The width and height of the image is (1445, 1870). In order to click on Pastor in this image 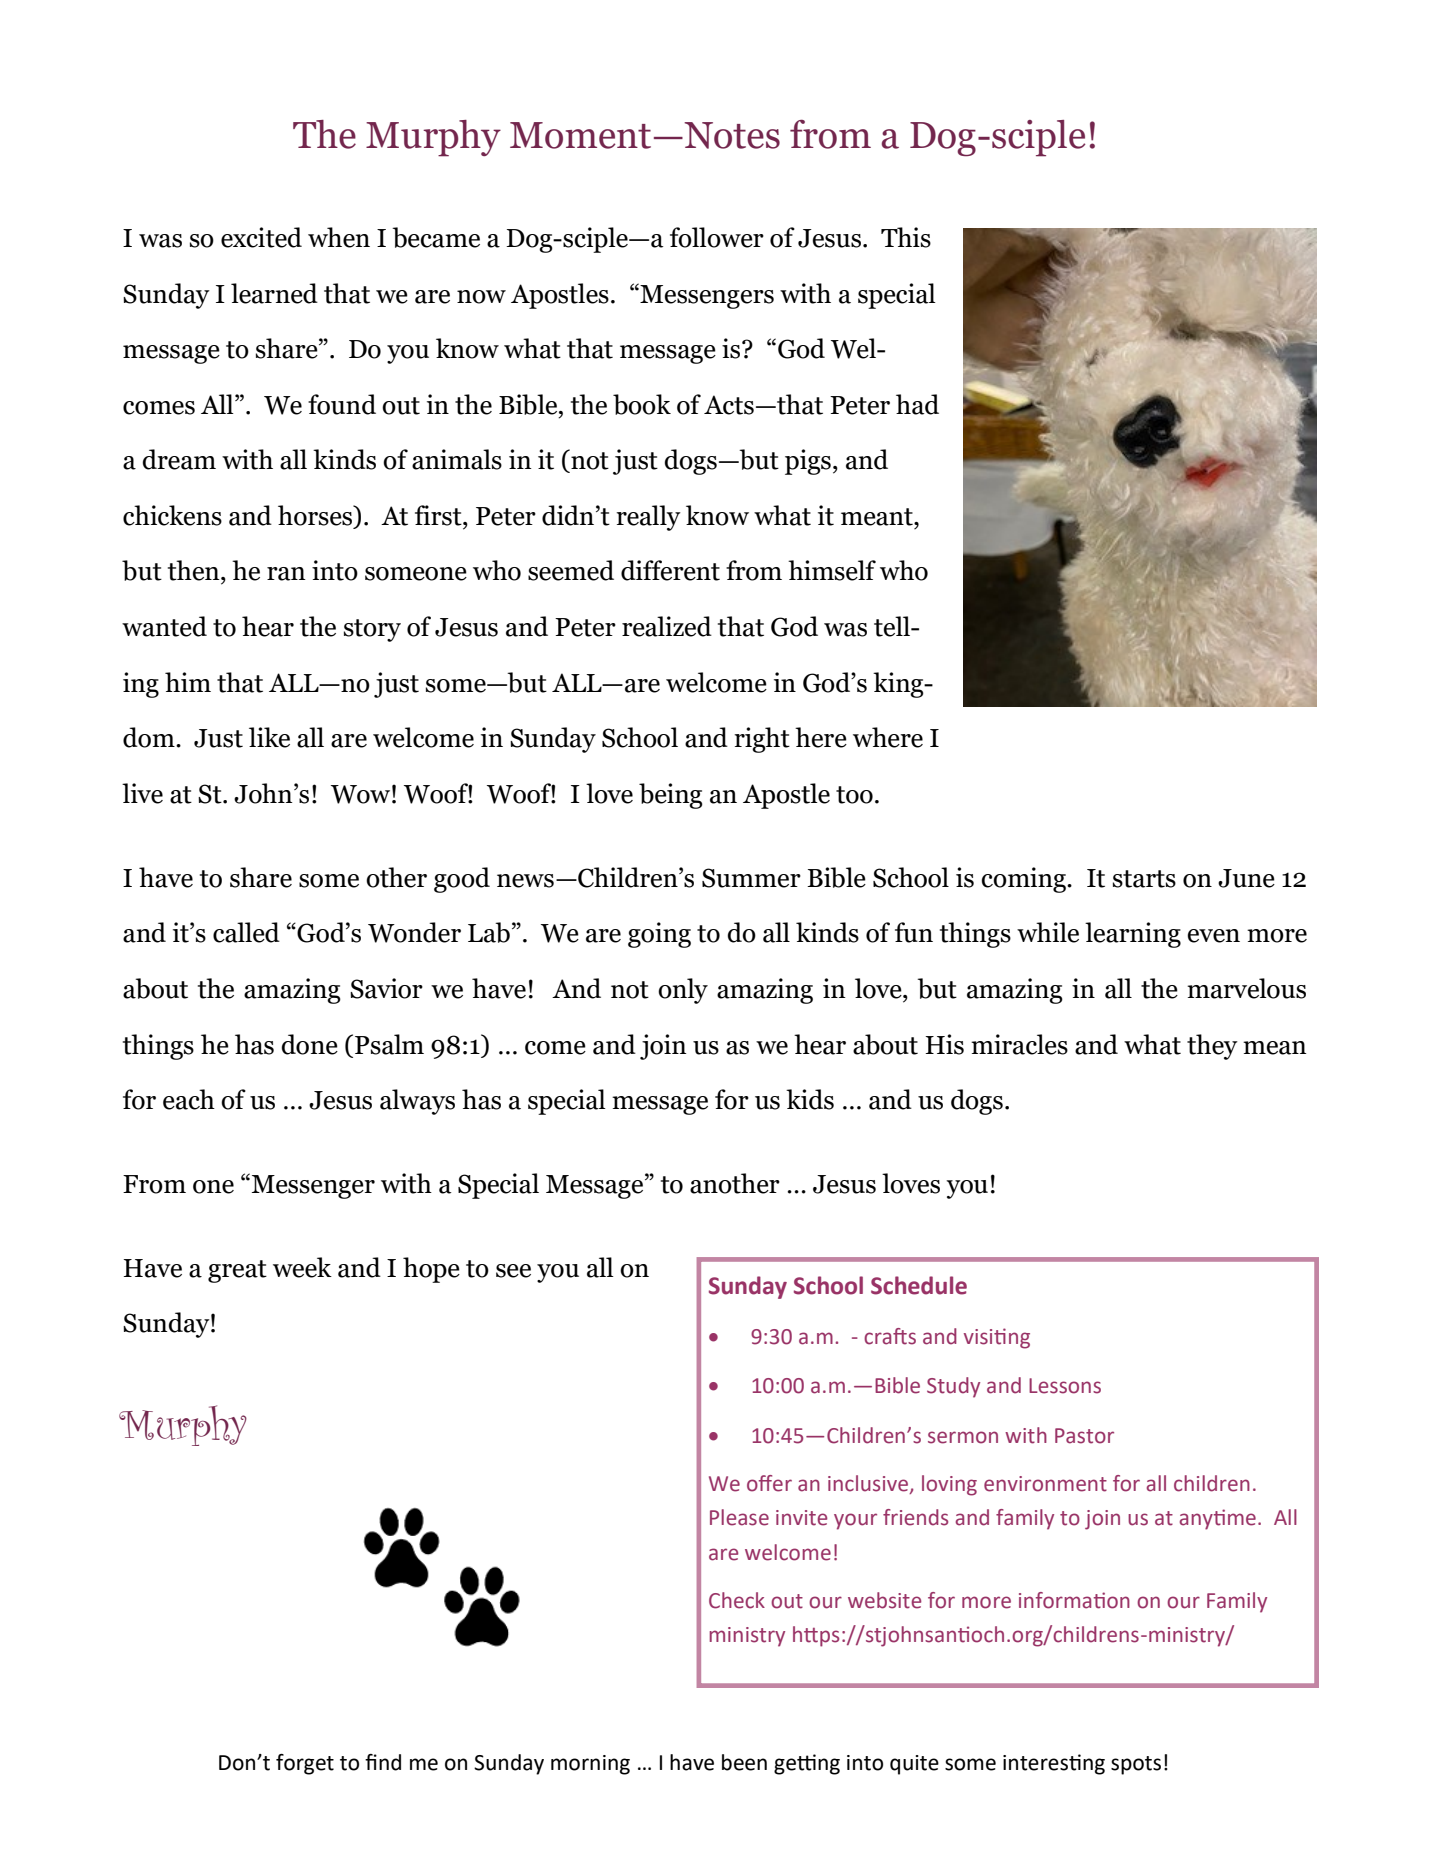, I will do `click(1084, 1436)`.
